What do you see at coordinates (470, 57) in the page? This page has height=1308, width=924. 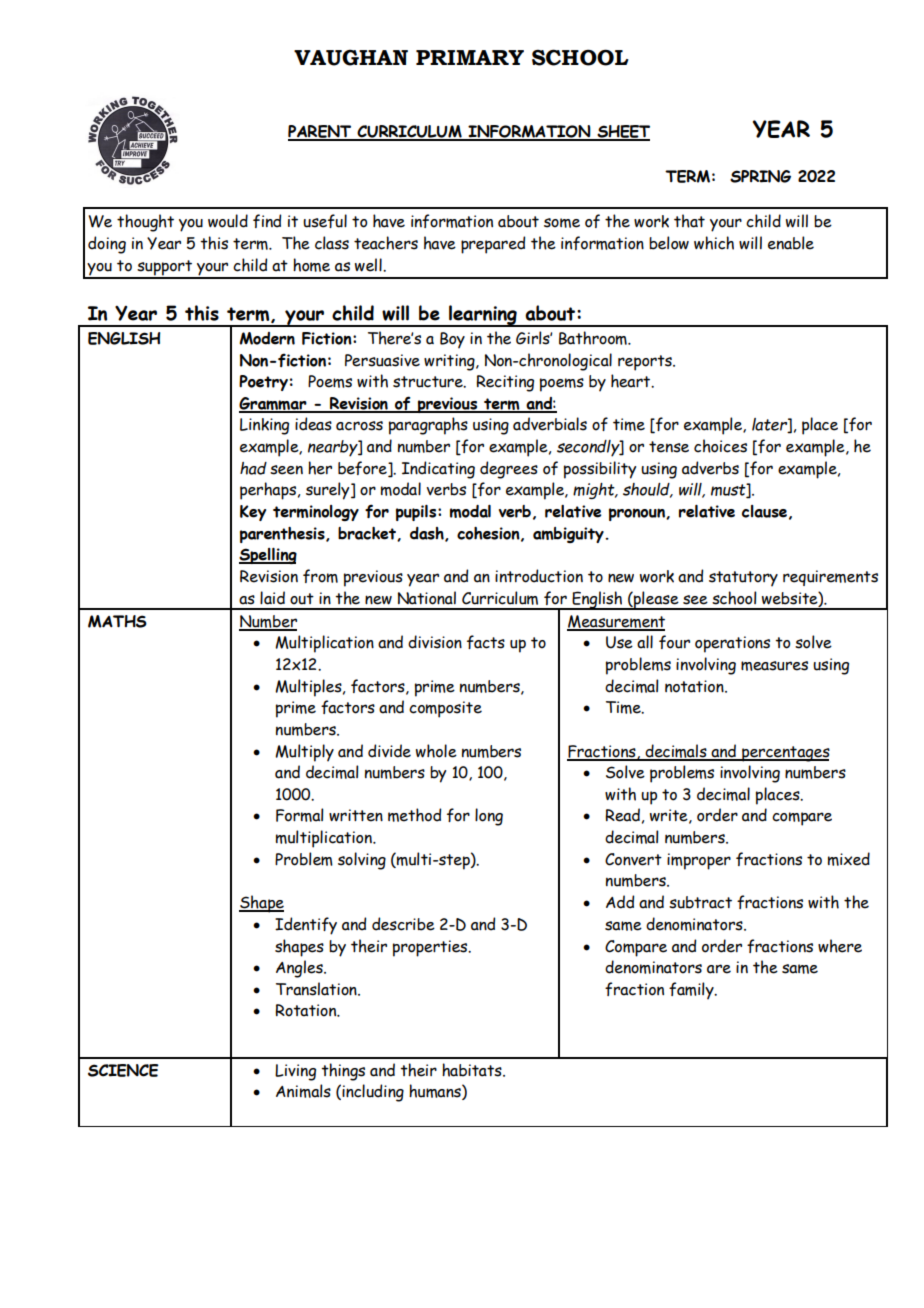 I see `PRIMARY` at bounding box center [470, 57].
